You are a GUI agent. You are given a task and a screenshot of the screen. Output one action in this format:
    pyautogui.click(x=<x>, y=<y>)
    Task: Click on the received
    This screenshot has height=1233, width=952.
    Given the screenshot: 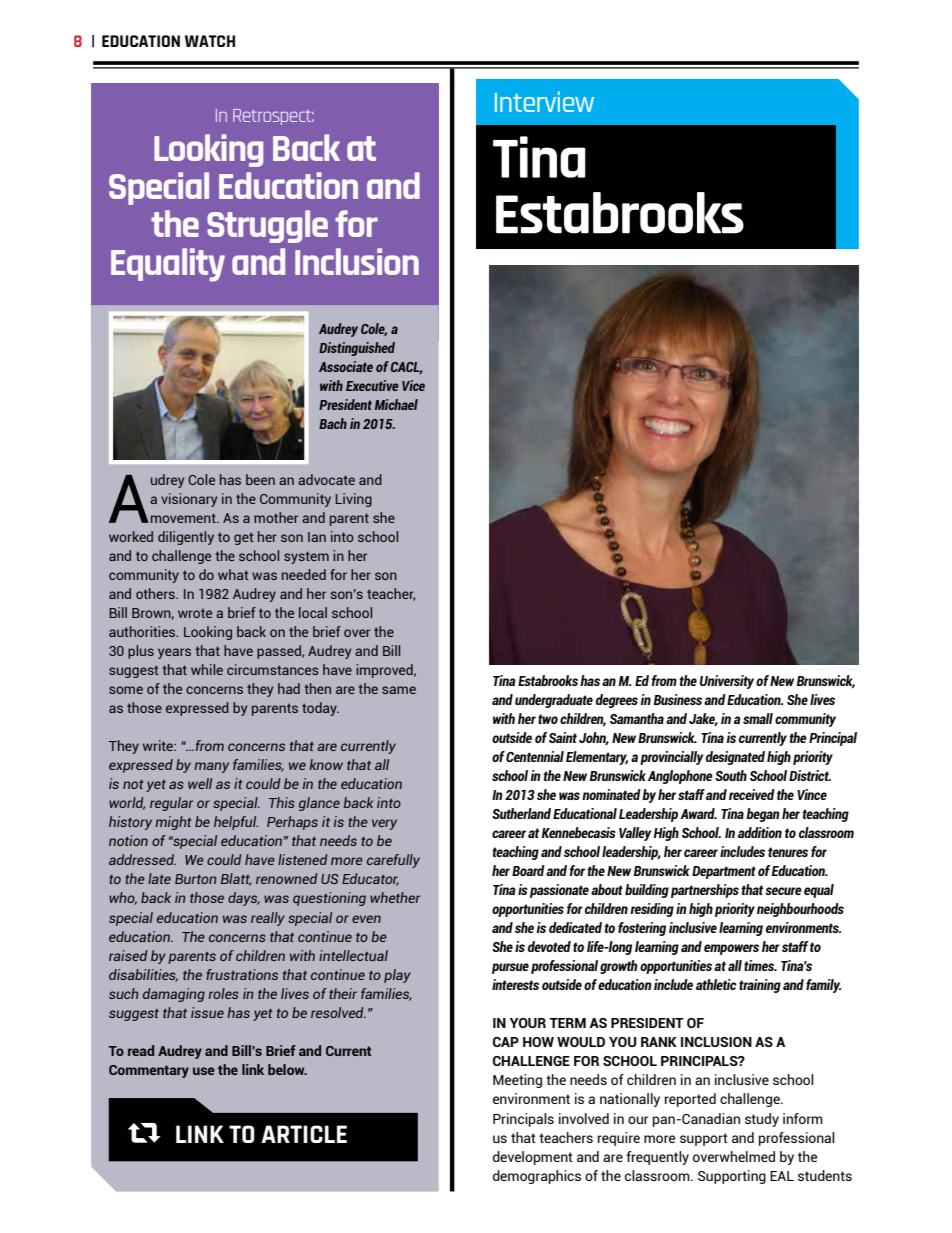 What is the action you would take?
    pyautogui.click(x=752, y=794)
